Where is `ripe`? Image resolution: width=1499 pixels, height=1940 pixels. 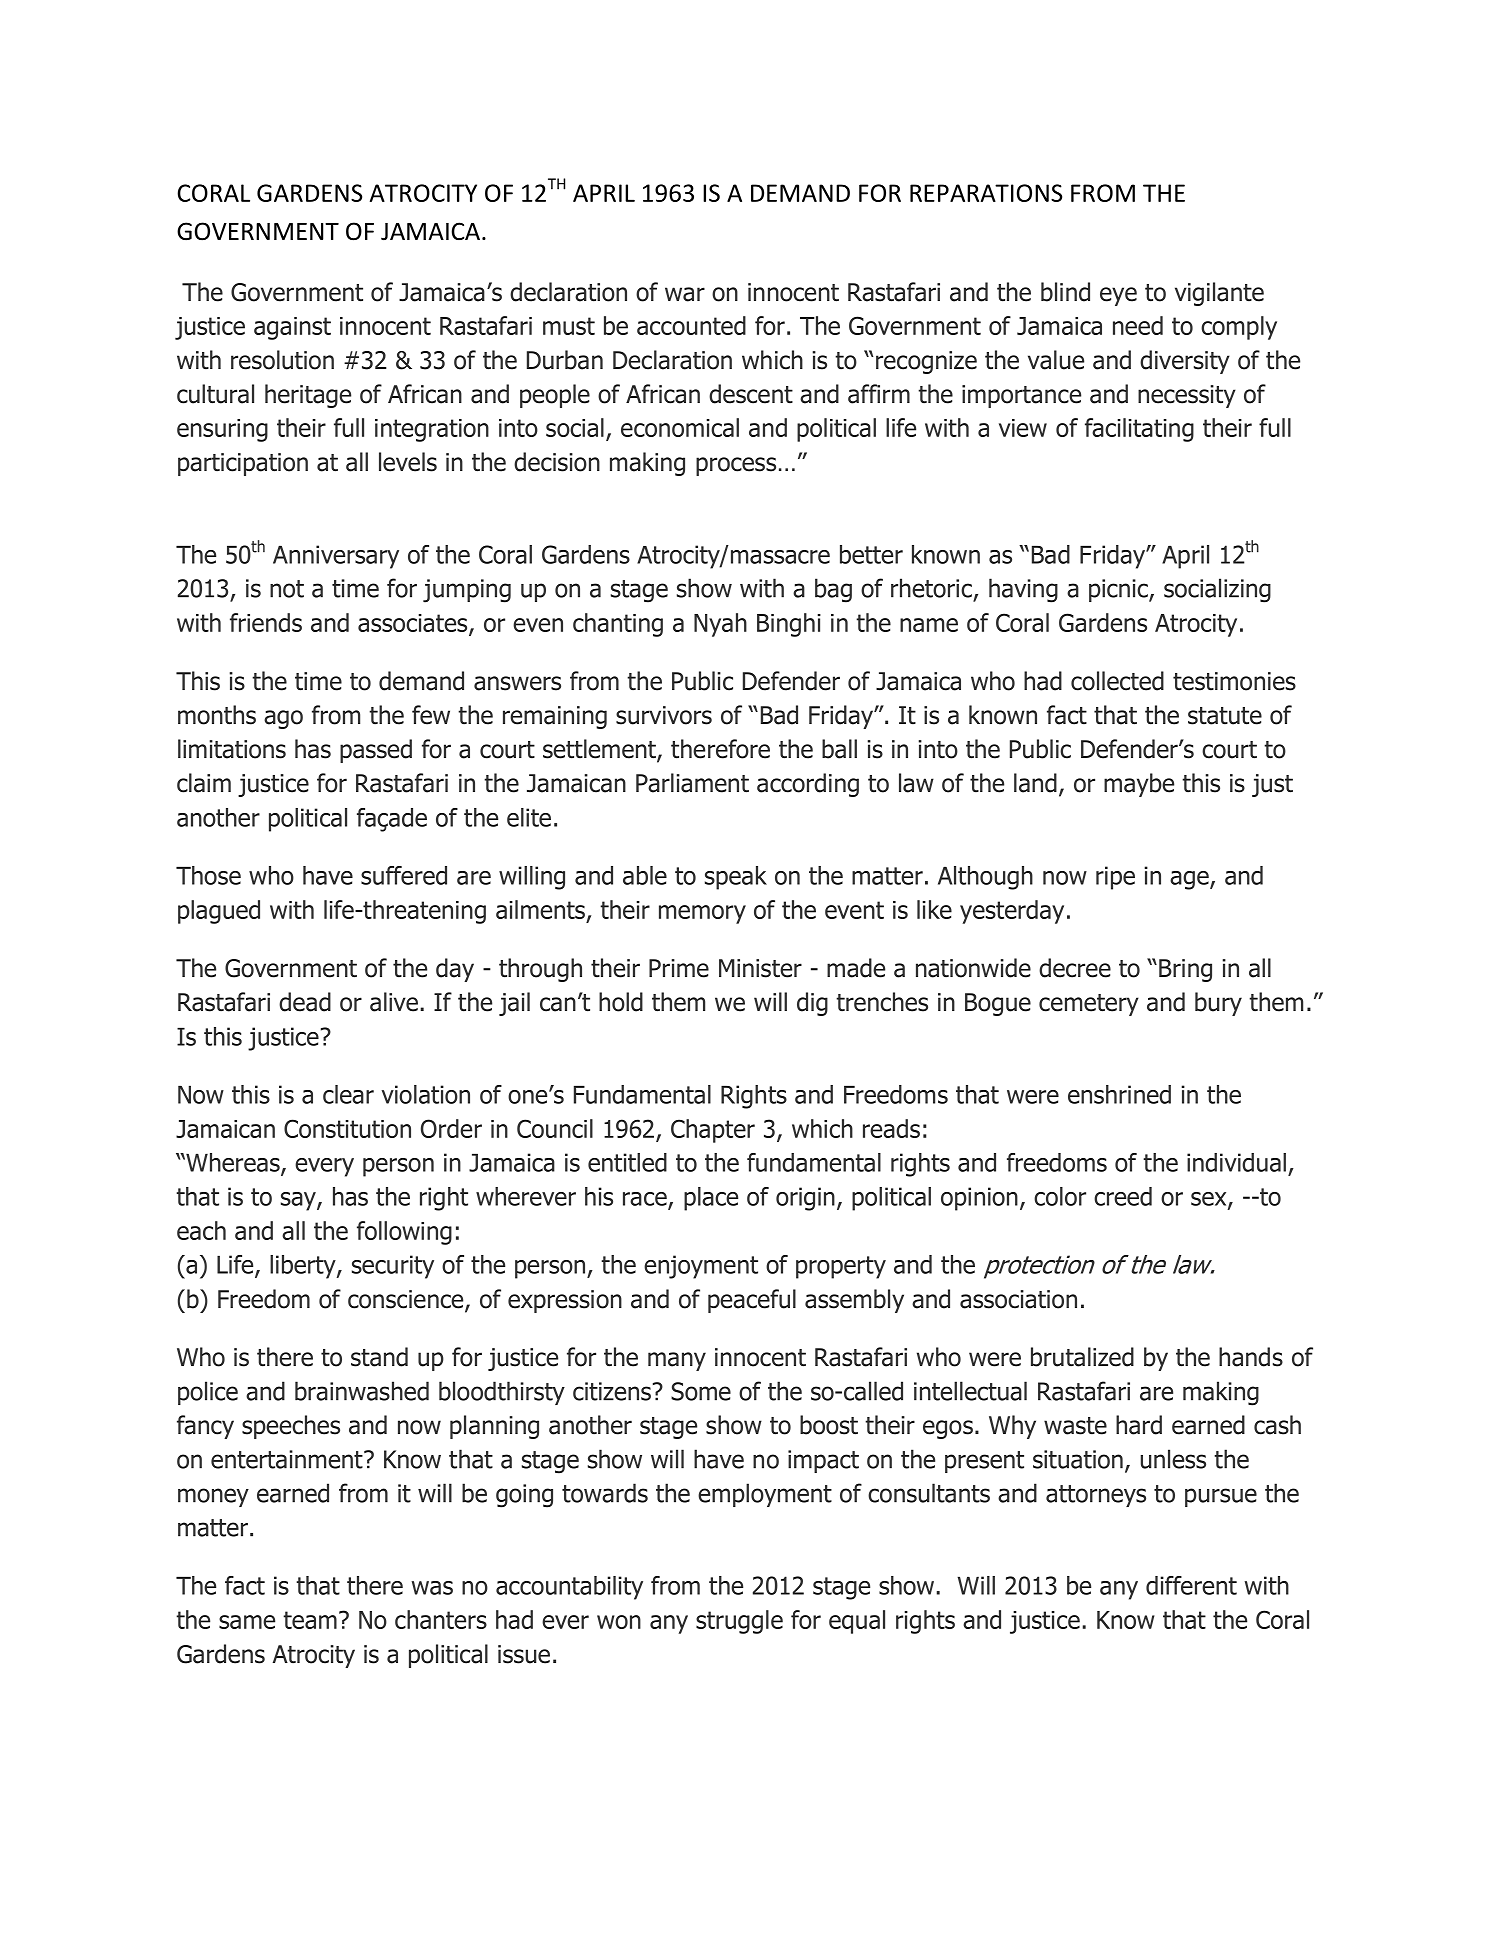 ripe is located at coordinates (1115, 878).
